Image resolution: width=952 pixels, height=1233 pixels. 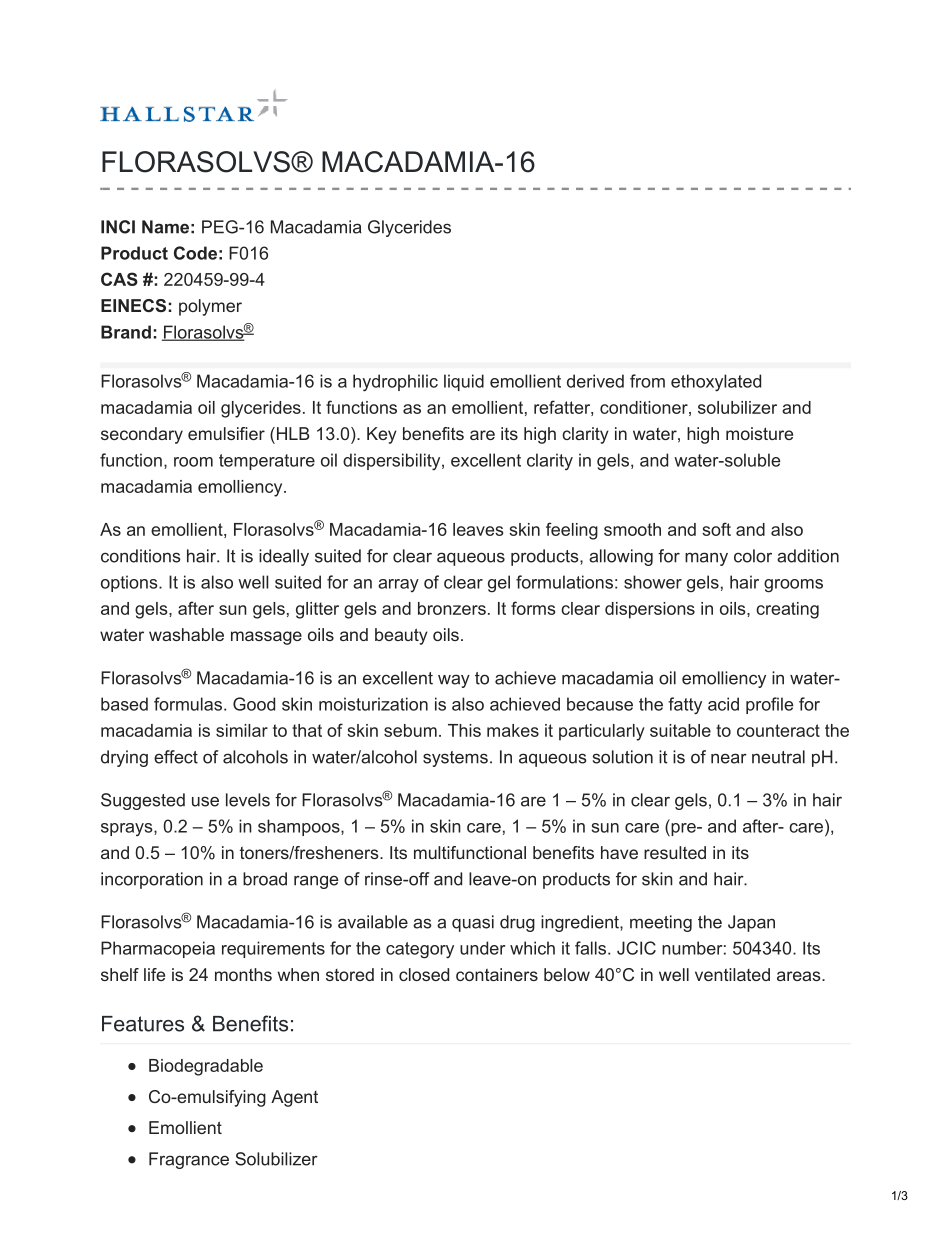 What do you see at coordinates (716, 383) in the image?
I see `ethoxylated` at bounding box center [716, 383].
